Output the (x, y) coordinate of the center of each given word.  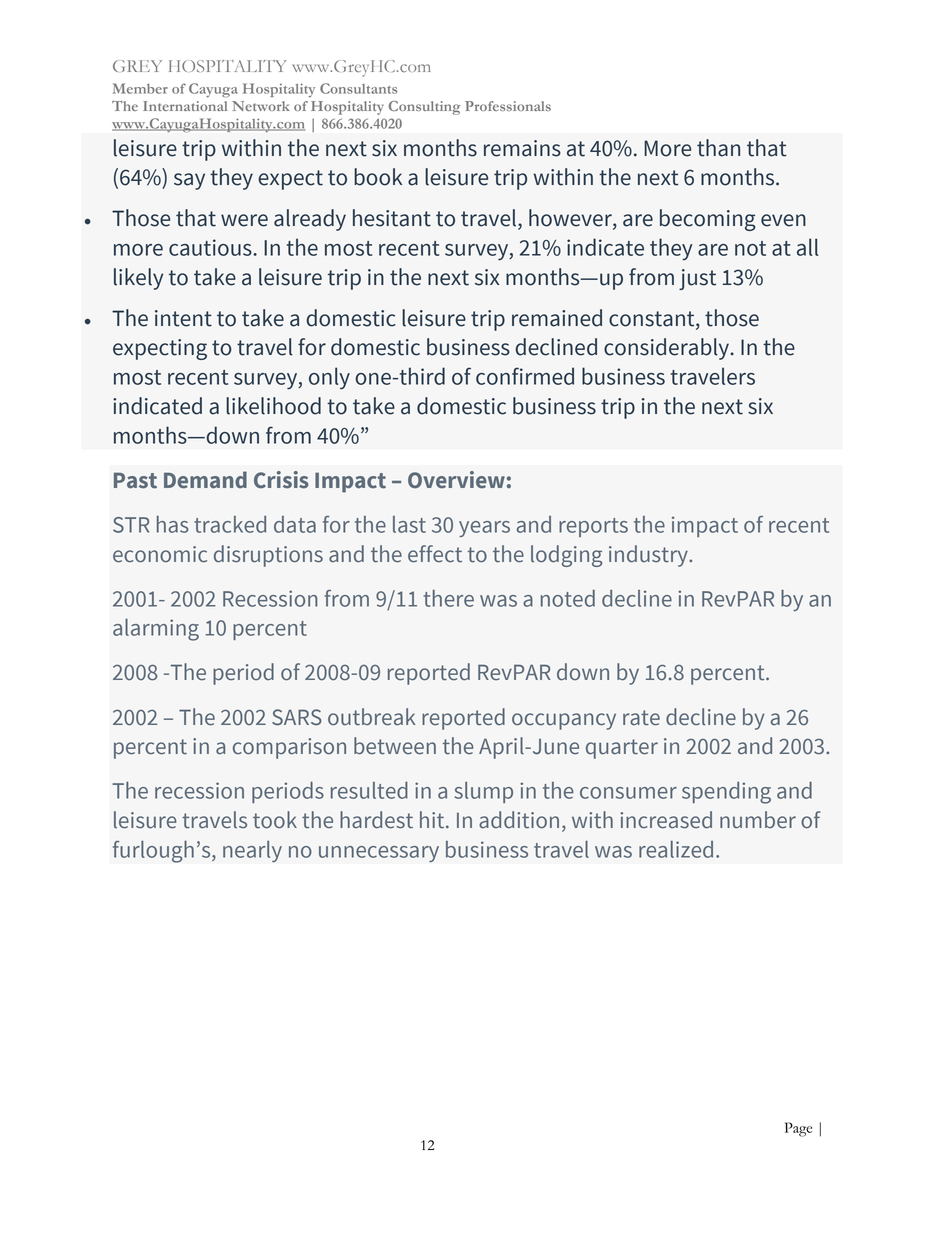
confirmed (525, 376)
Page (798, 1129)
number (758, 820)
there (448, 598)
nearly (252, 851)
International (185, 106)
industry (649, 556)
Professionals (508, 106)
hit (433, 820)
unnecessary (379, 854)
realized (676, 849)
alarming (156, 630)
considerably (667, 349)
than (718, 148)
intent (183, 318)
